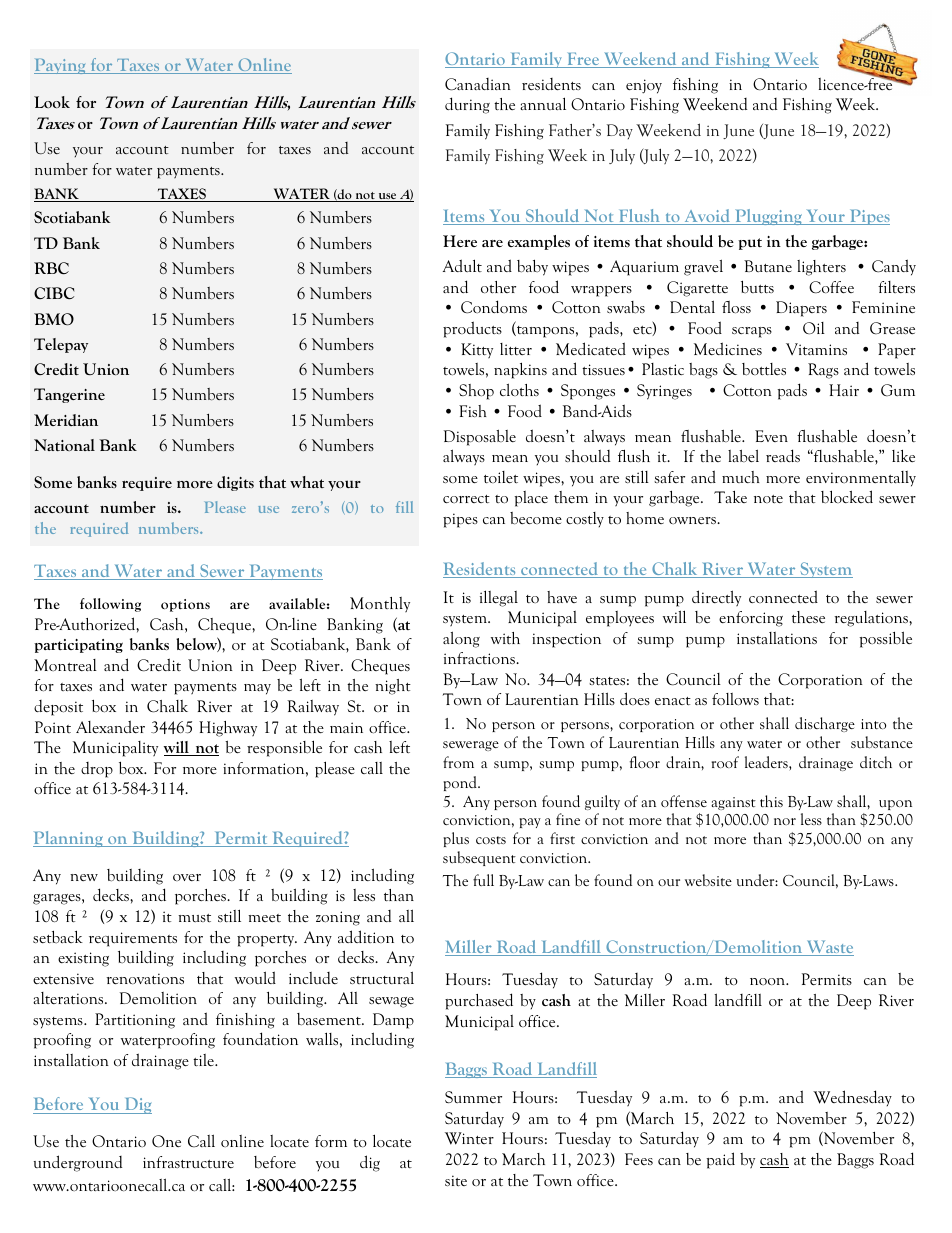  What do you see at coordinates (187, 877) in the page?
I see `over` at bounding box center [187, 877].
